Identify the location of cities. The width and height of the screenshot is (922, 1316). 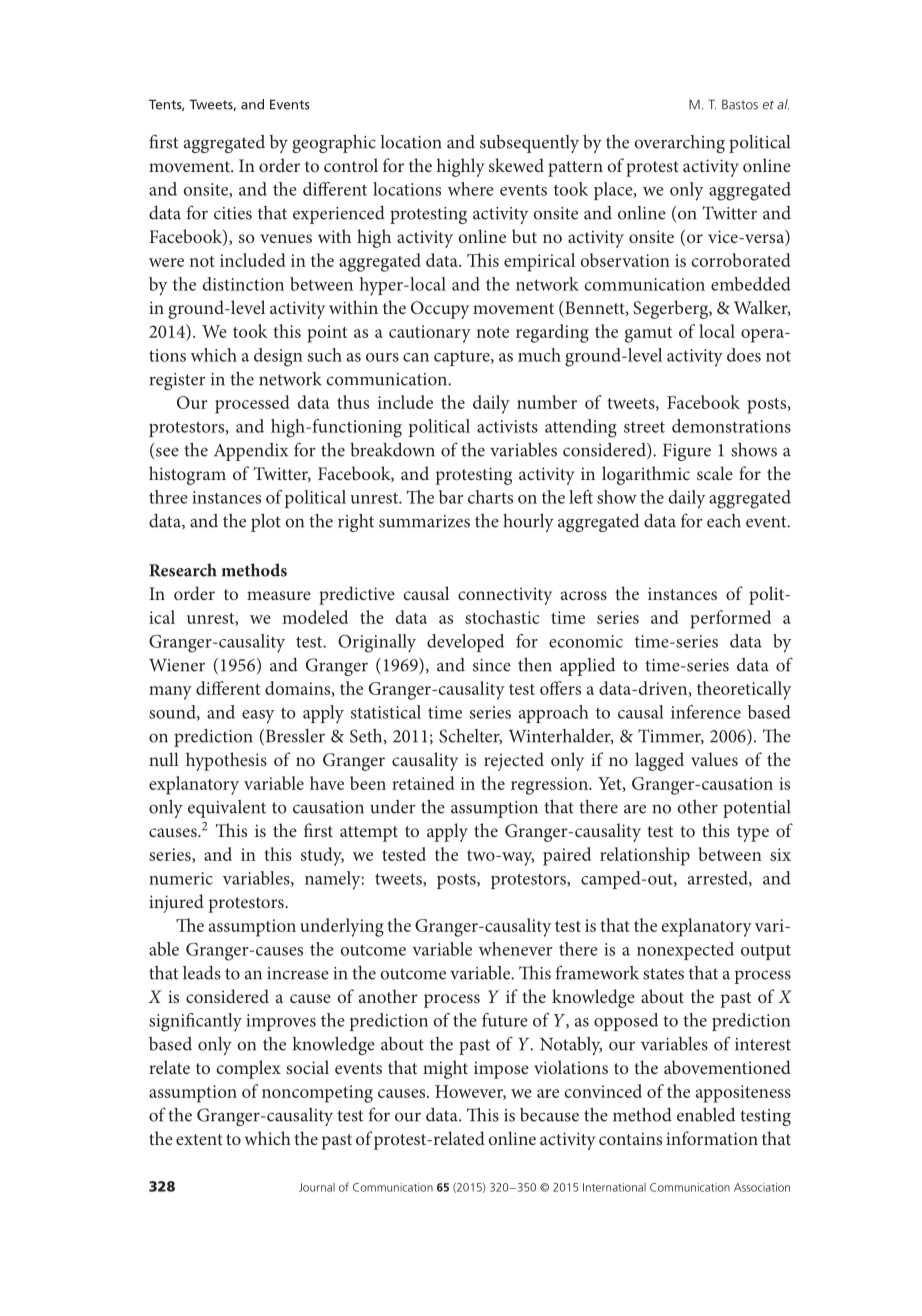
(233, 213).
